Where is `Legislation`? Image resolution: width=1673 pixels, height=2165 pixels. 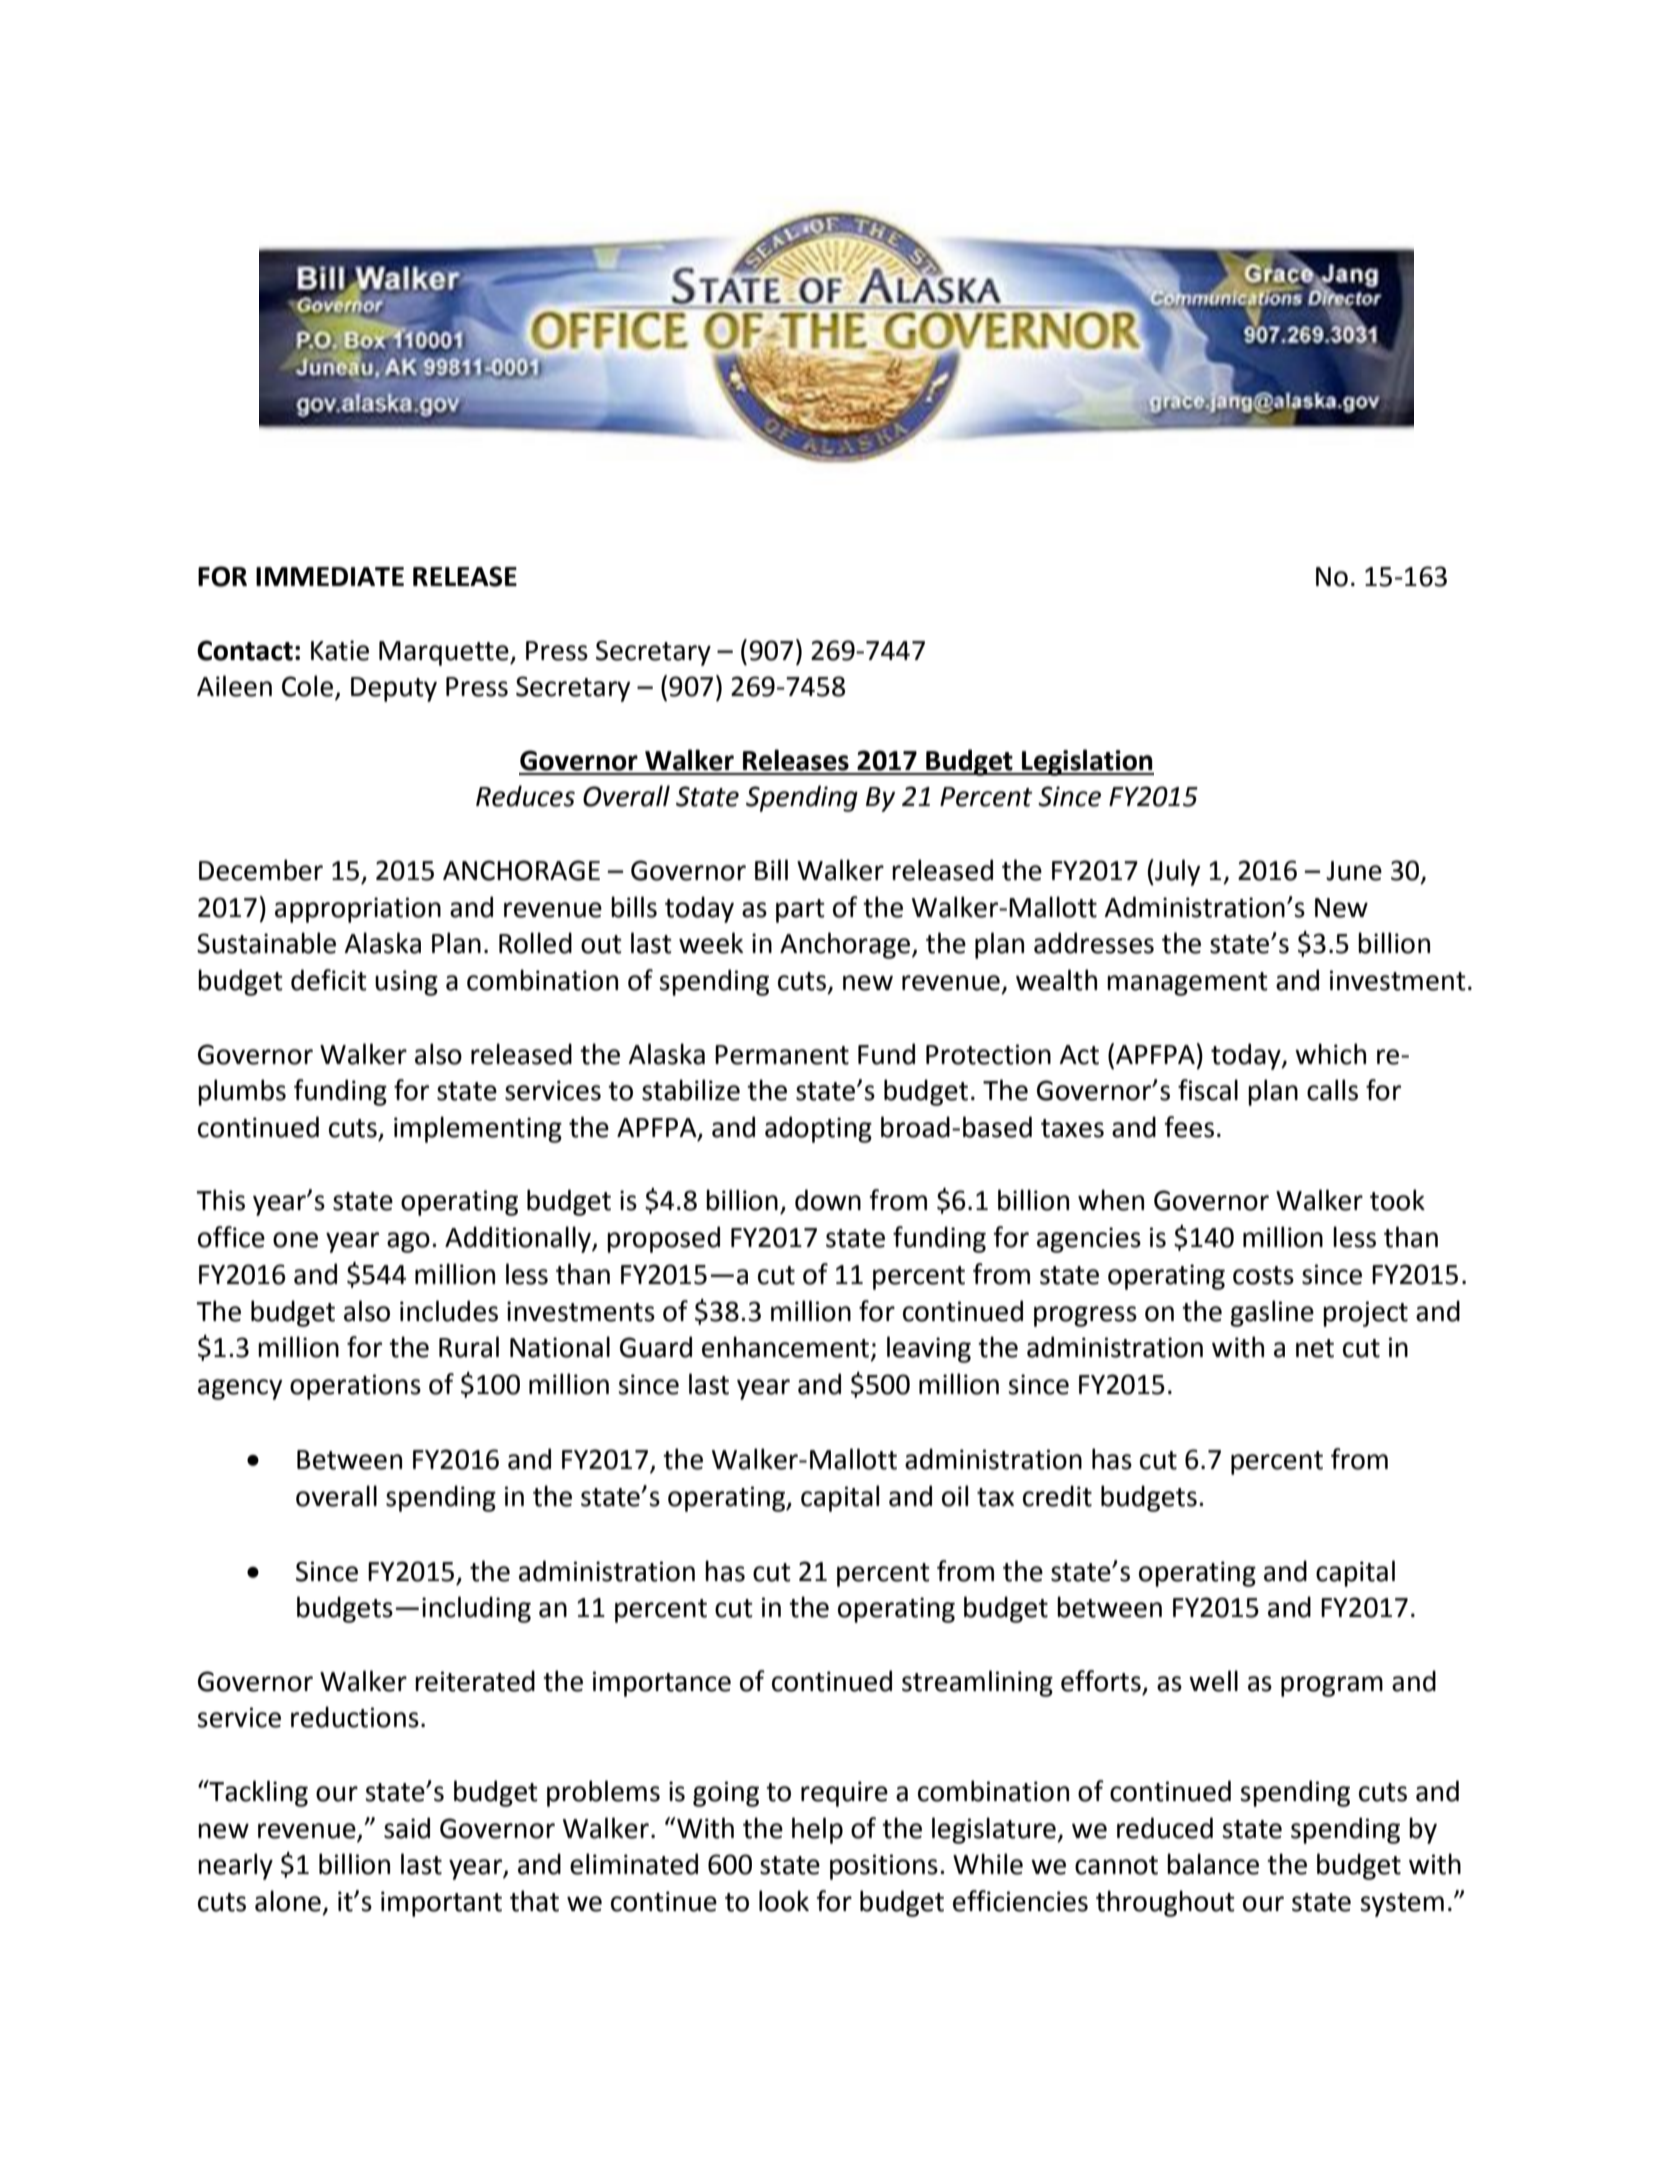 Legislation is located at coordinates (1087, 762).
